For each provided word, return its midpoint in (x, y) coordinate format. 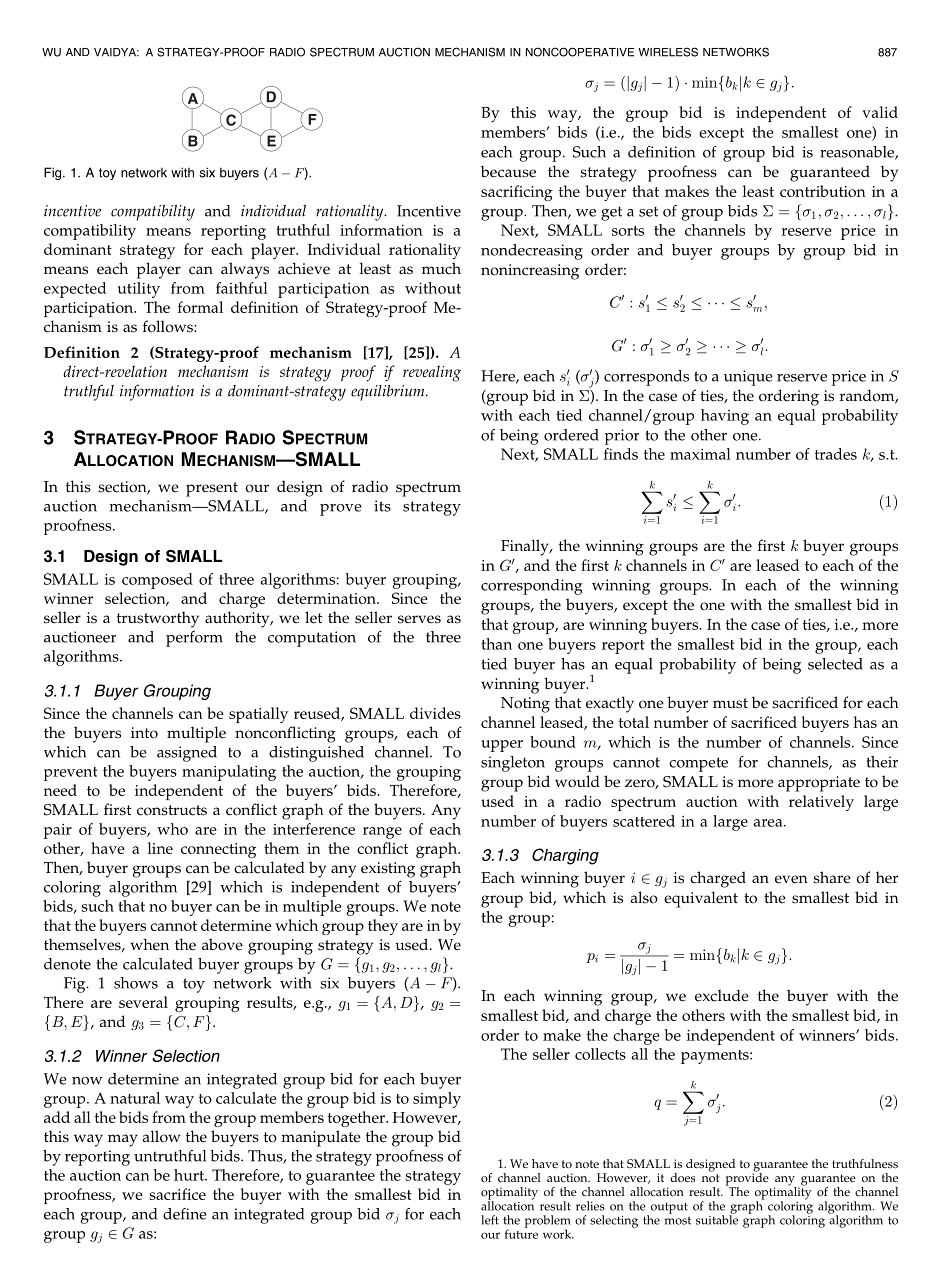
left (490, 1220)
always (245, 270)
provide (747, 1179)
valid (880, 112)
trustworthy (158, 619)
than (496, 644)
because (508, 171)
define (185, 1214)
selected (835, 664)
